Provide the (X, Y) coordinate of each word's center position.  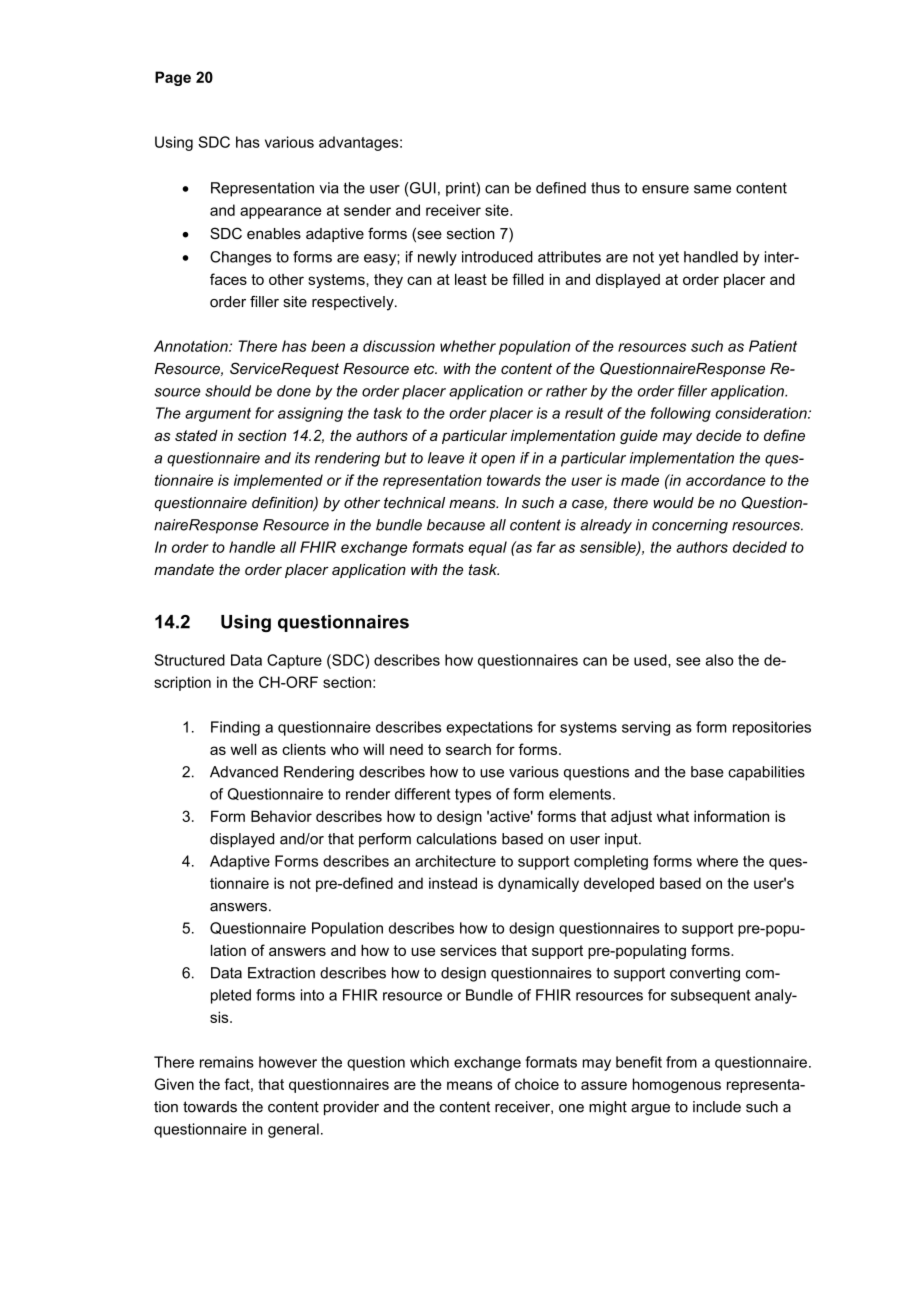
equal (488, 548)
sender (367, 210)
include (717, 1107)
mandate (184, 569)
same (712, 189)
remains (227, 1062)
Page (173, 78)
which (429, 1062)
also (720, 660)
